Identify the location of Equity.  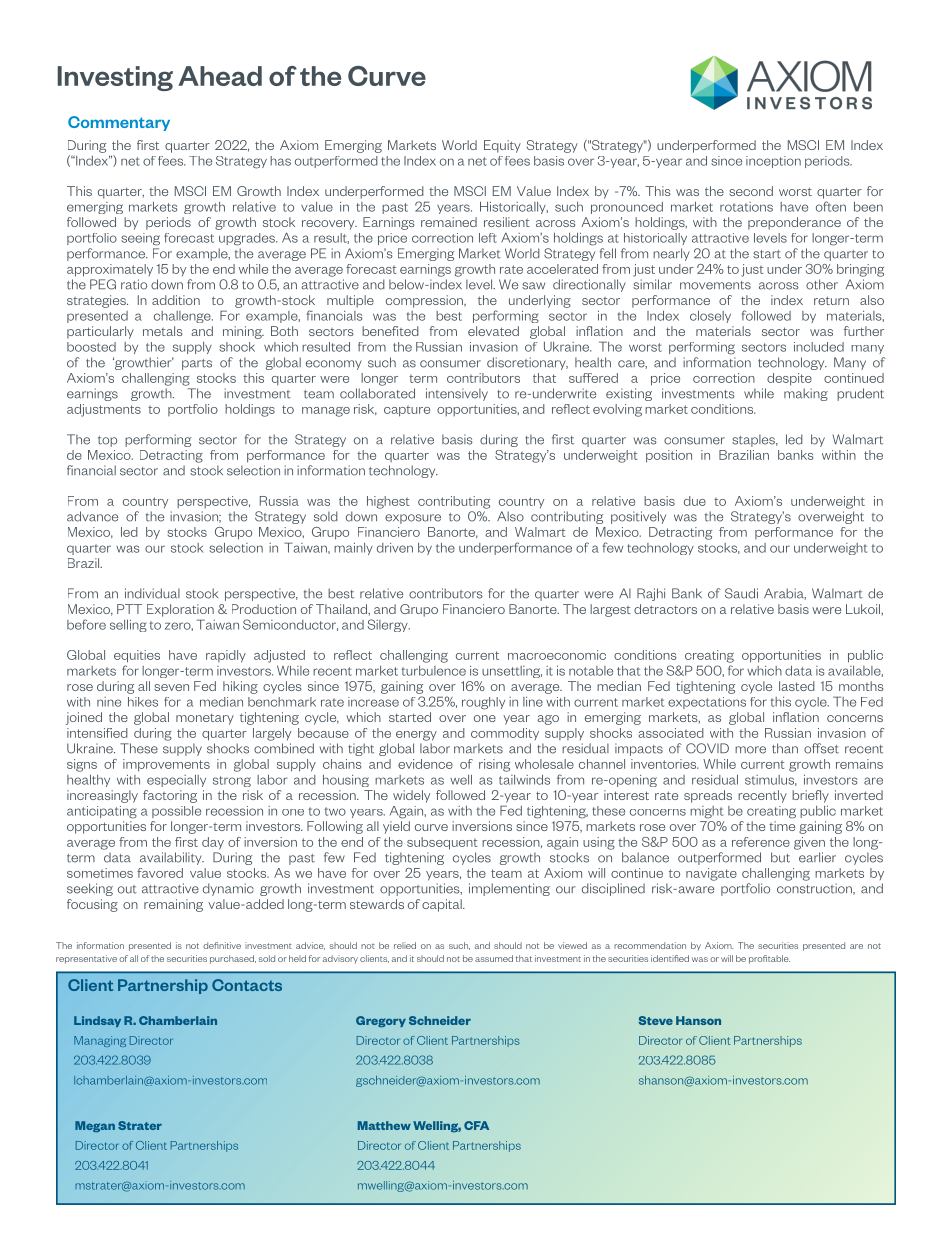
(502, 146).
